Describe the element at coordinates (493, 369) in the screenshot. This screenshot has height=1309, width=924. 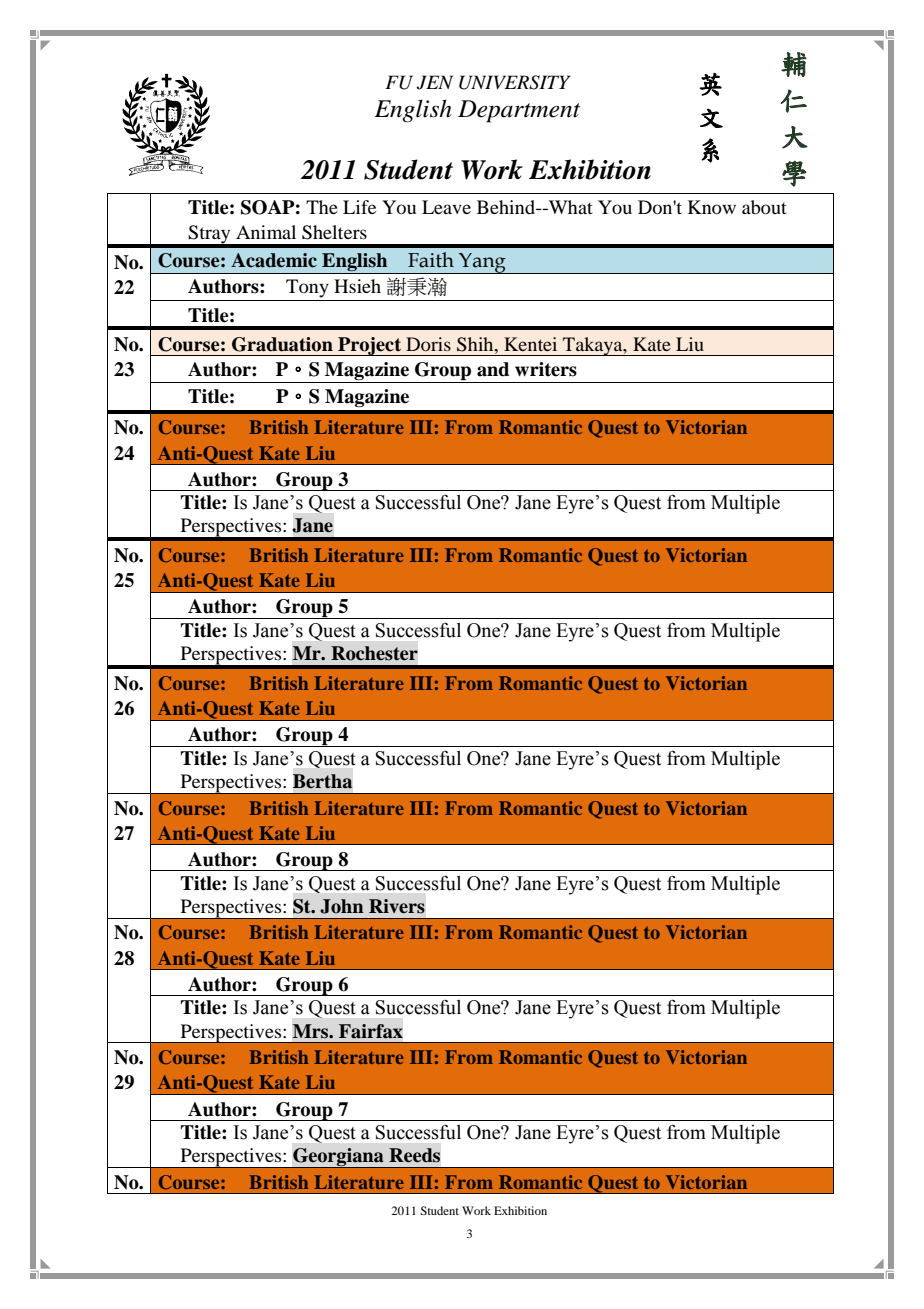
I see `and` at that location.
